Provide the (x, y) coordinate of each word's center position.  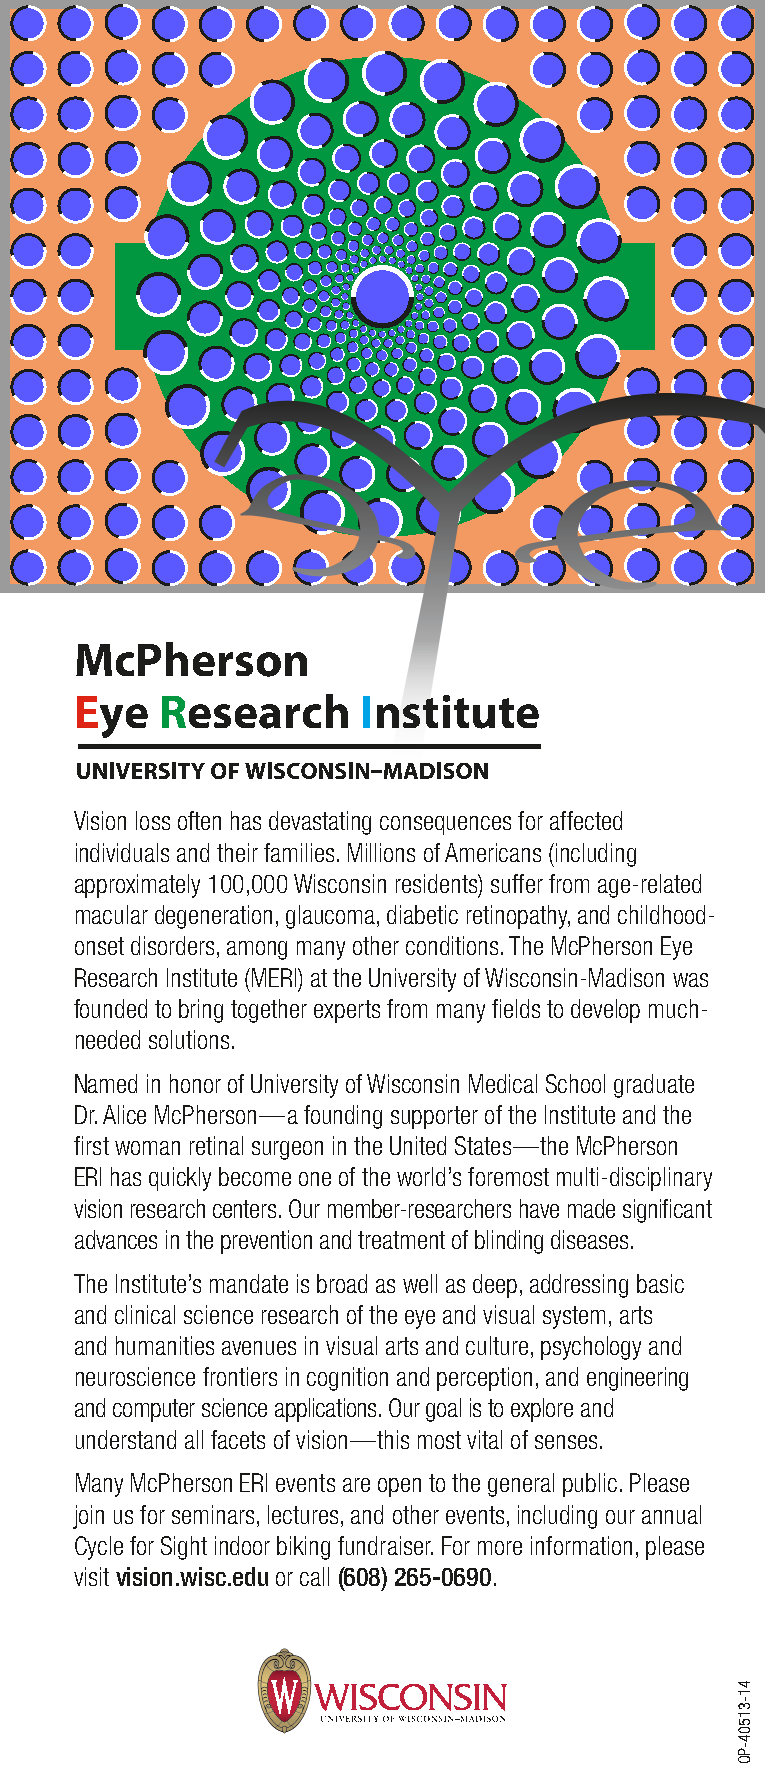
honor (195, 1083)
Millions (381, 852)
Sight (184, 1548)
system (574, 1317)
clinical (145, 1314)
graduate (654, 1086)
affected (586, 820)
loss (153, 820)
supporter (434, 1117)
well (420, 1283)
